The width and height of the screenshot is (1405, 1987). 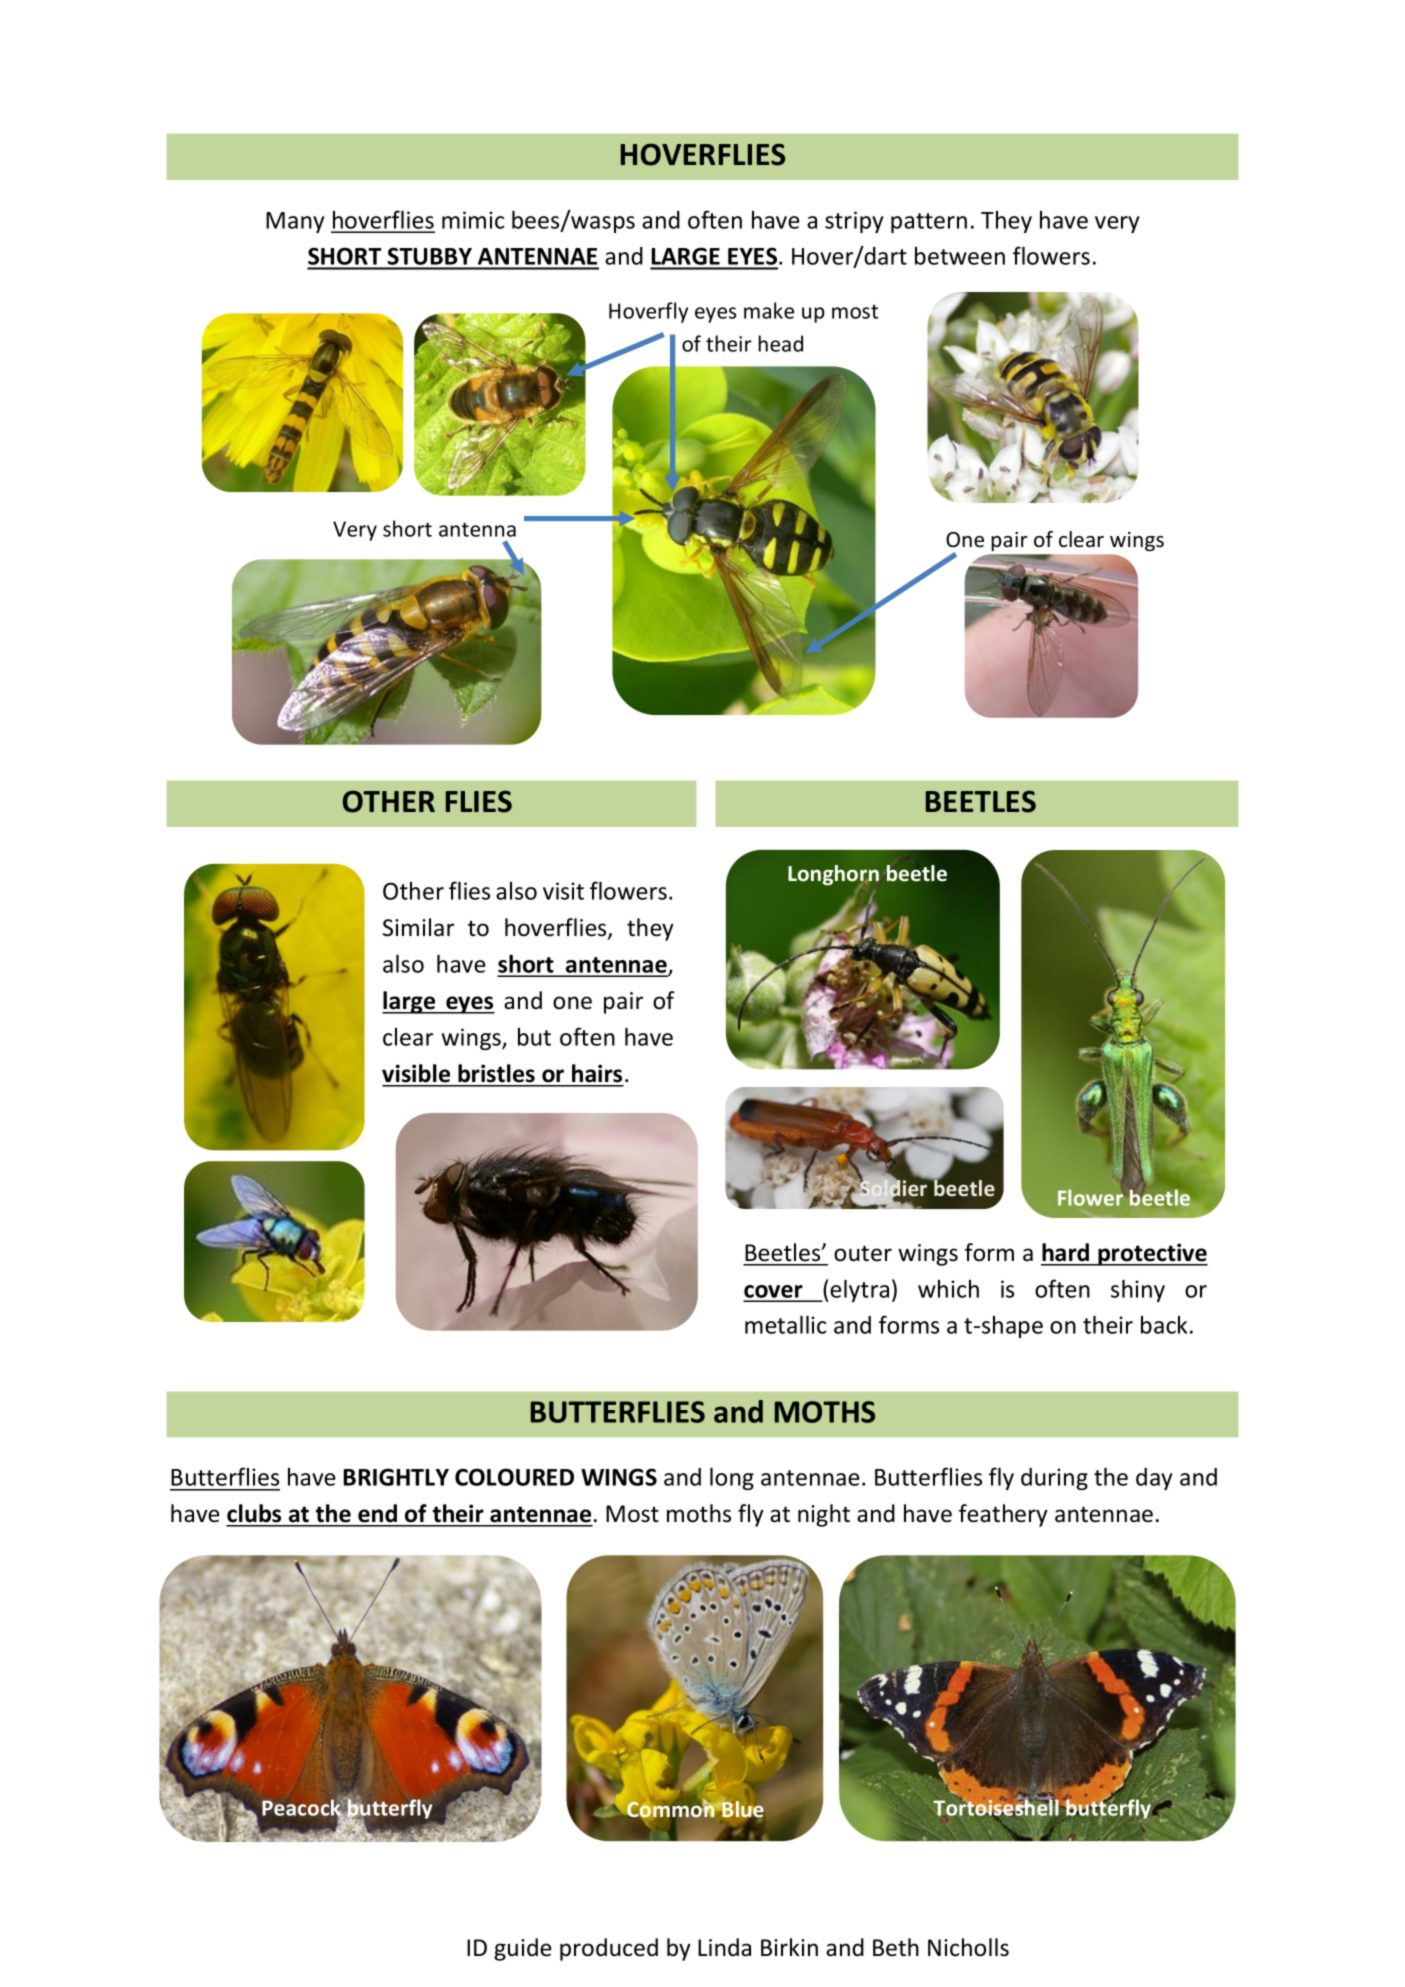 What do you see at coordinates (563, 891) in the screenshot?
I see `visit` at bounding box center [563, 891].
